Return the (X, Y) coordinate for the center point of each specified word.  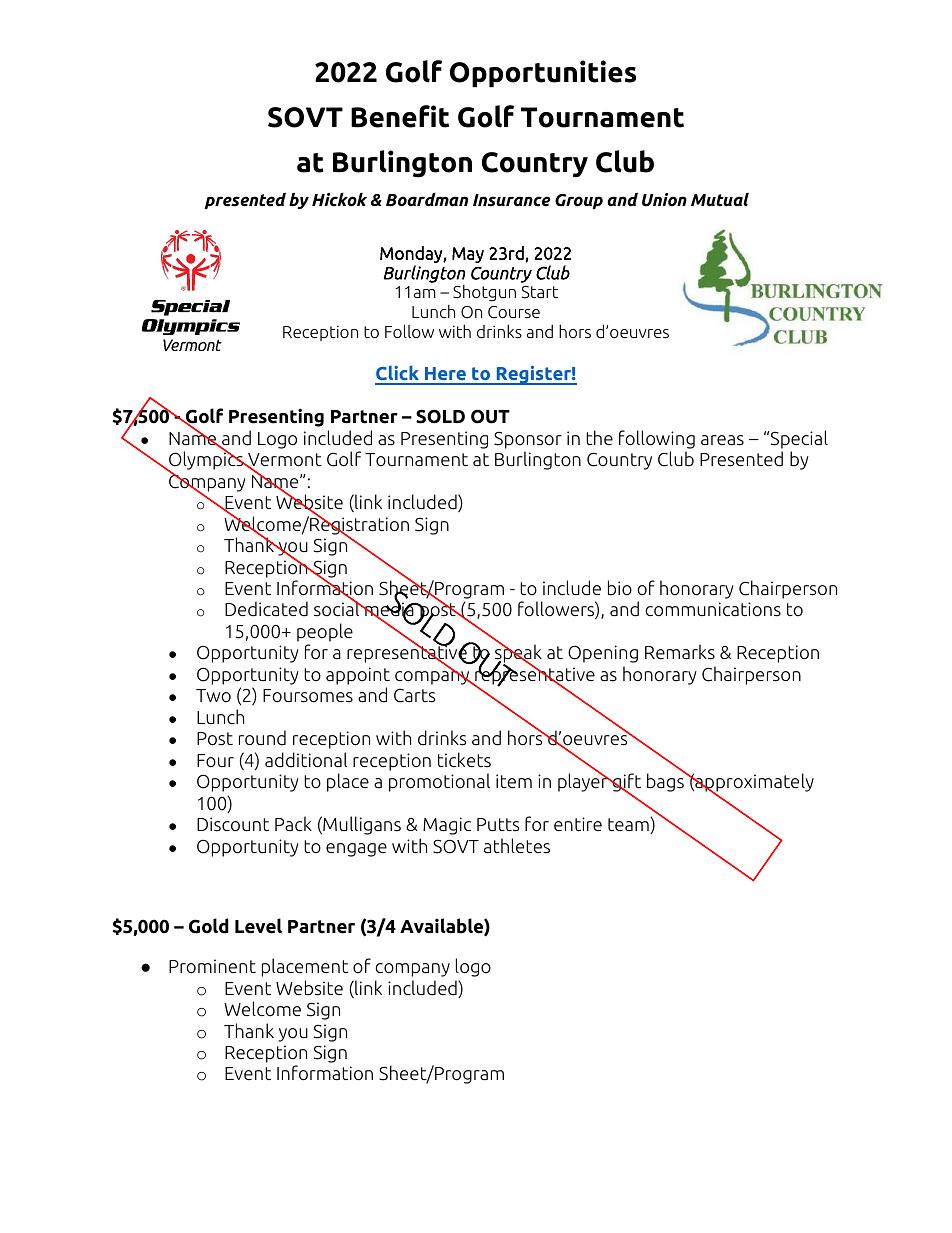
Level (258, 926)
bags (666, 782)
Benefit (400, 116)
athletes (517, 846)
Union (664, 200)
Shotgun (484, 293)
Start (539, 292)
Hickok (339, 200)
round (262, 738)
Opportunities (543, 73)
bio (620, 588)
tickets (464, 760)
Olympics (206, 461)
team (629, 825)
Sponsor (528, 440)
